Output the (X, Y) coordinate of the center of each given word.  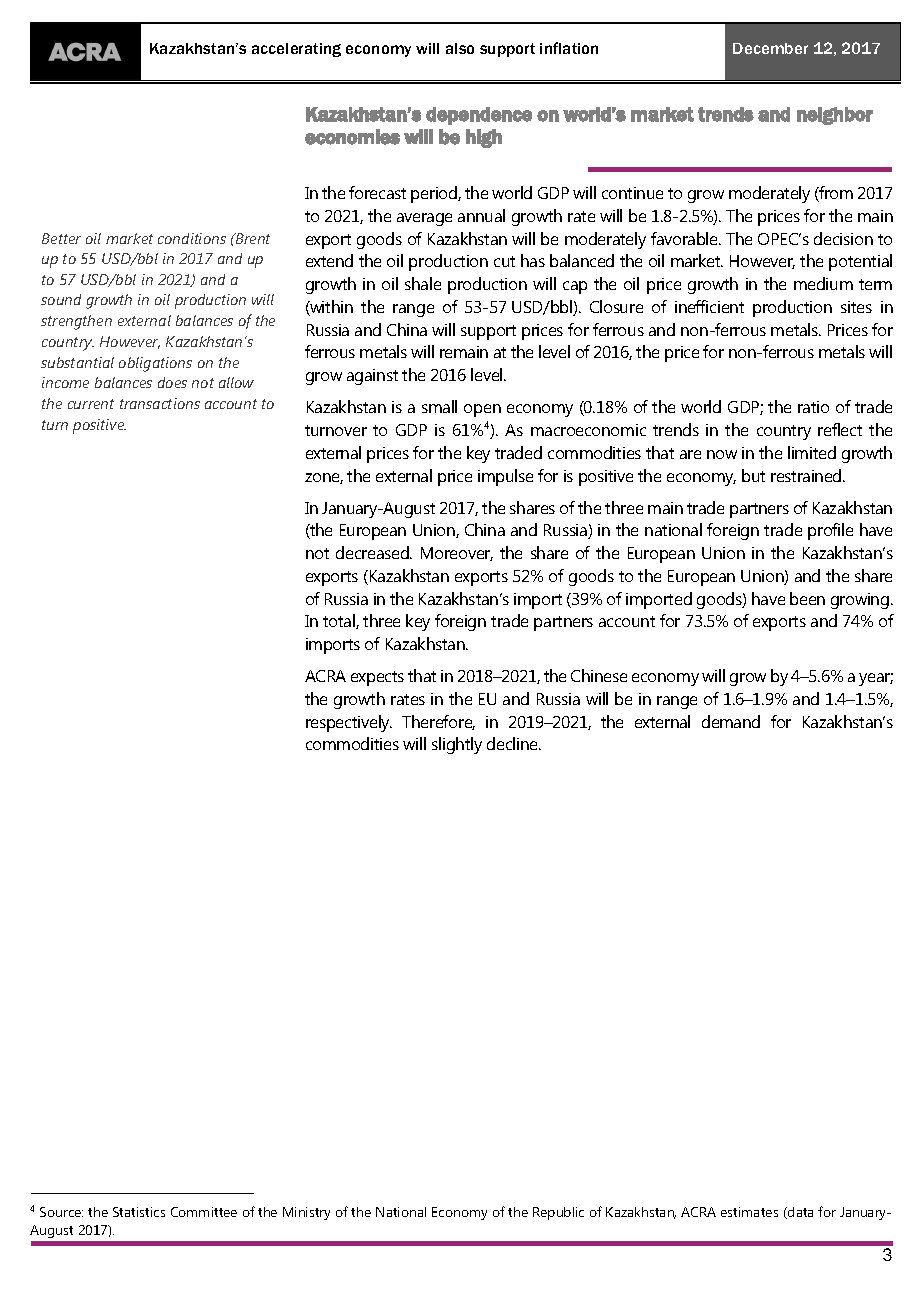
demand (731, 721)
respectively (349, 723)
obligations (155, 364)
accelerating (296, 50)
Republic (558, 1213)
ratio (813, 407)
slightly (457, 745)
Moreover (457, 554)
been (807, 598)
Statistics (139, 1212)
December (770, 48)
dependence (479, 116)
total (340, 621)
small (439, 406)
